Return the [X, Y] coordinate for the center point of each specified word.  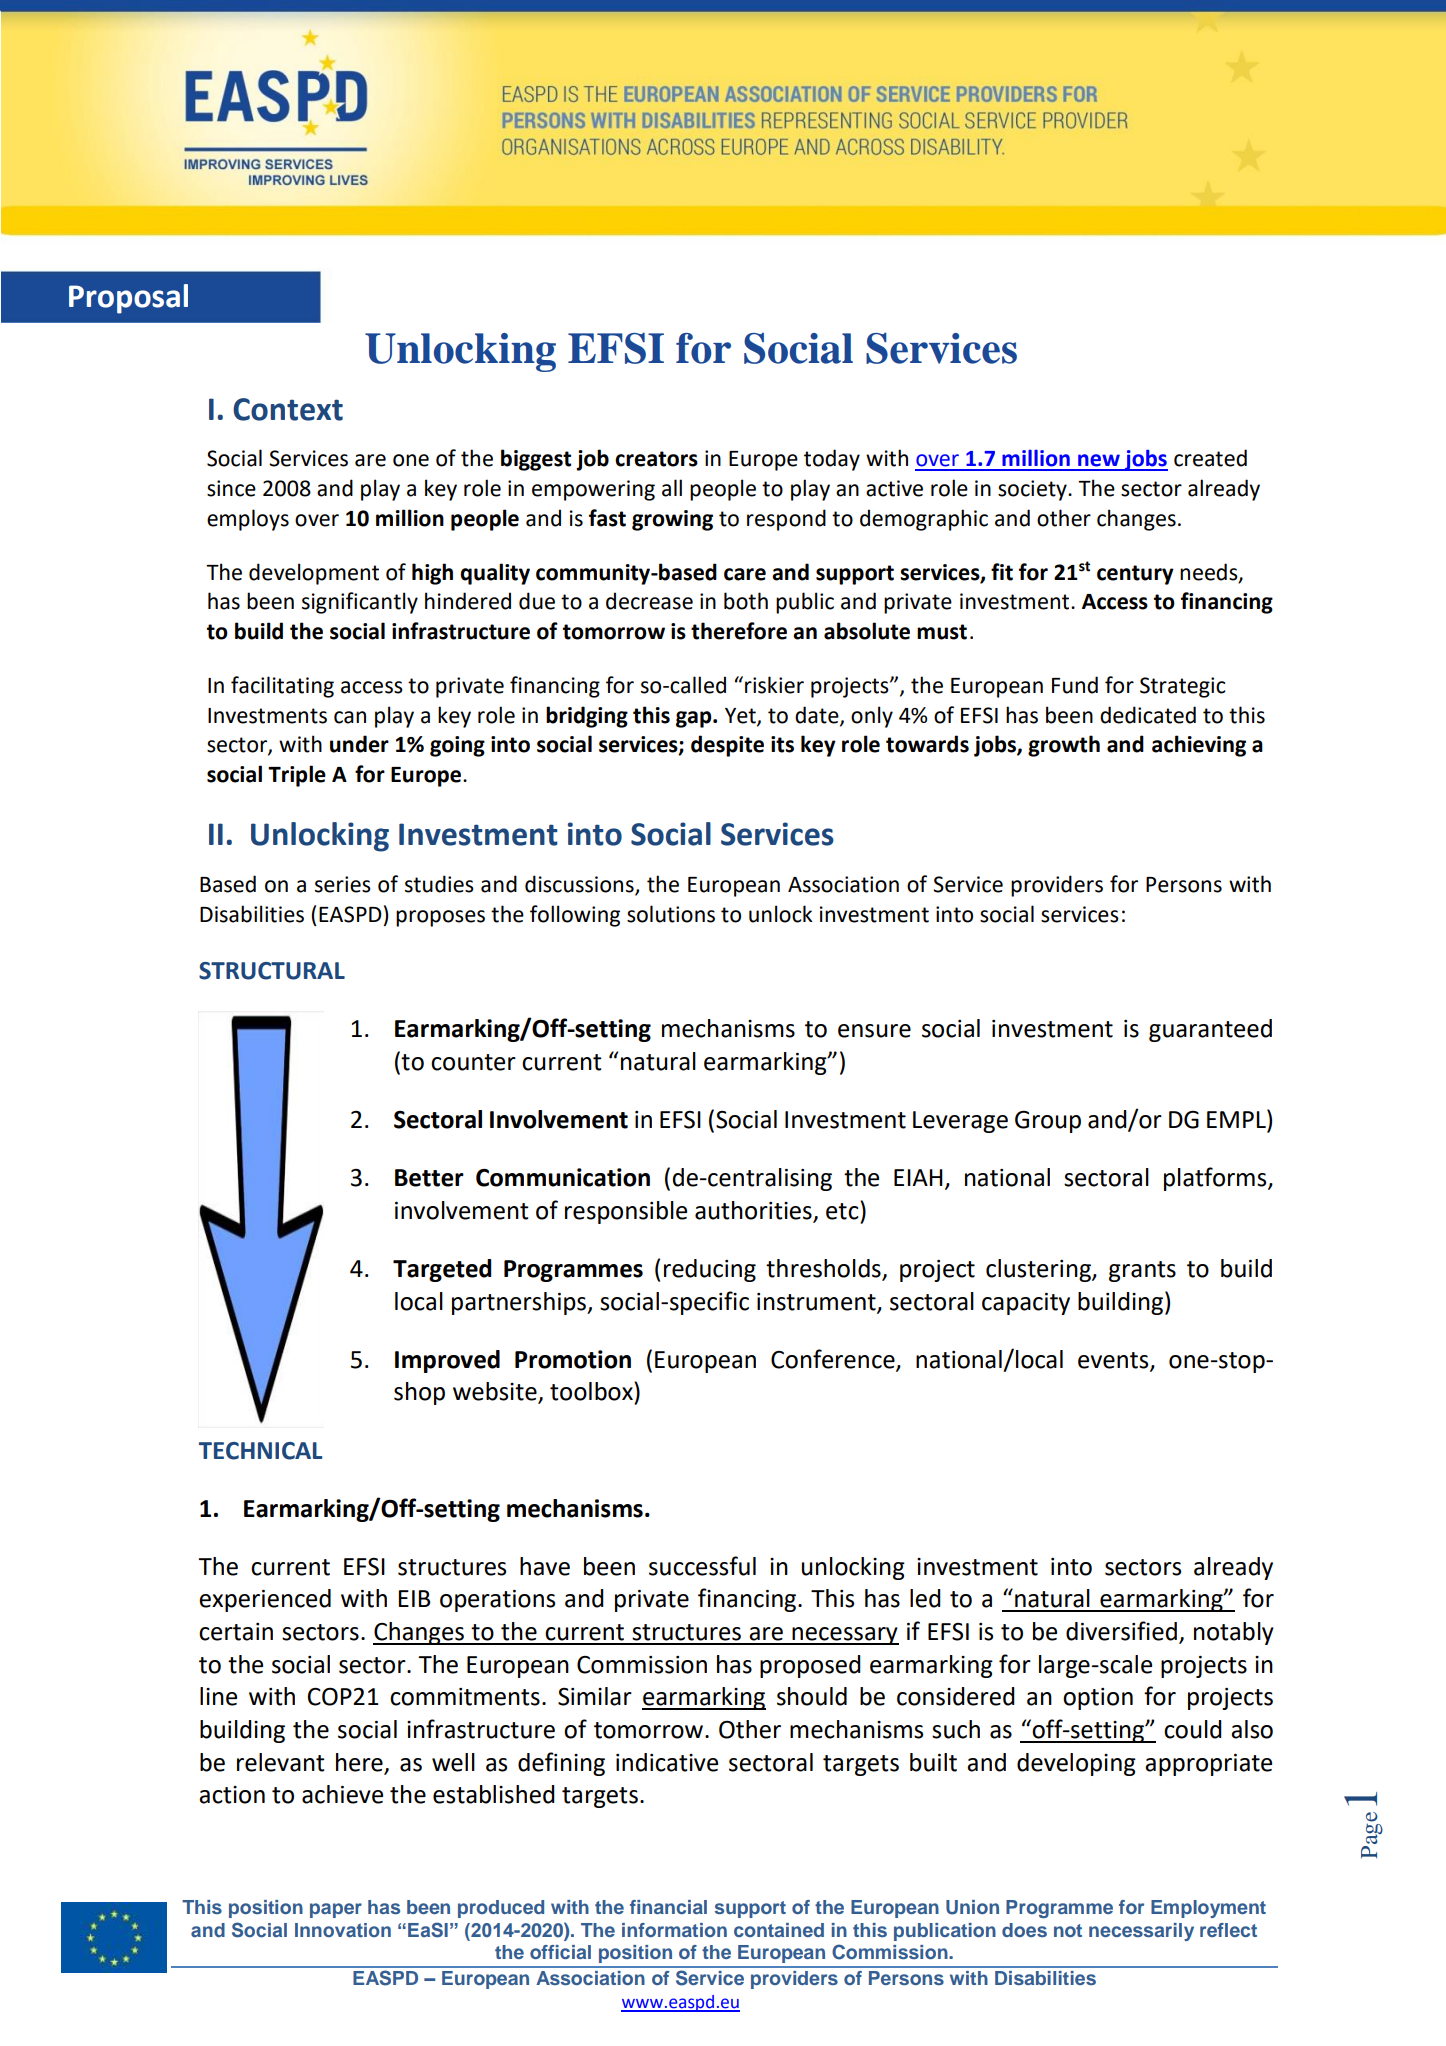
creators [656, 459]
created [1210, 458]
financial [668, 1907]
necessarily [1141, 1932]
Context [288, 409]
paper [336, 1910]
